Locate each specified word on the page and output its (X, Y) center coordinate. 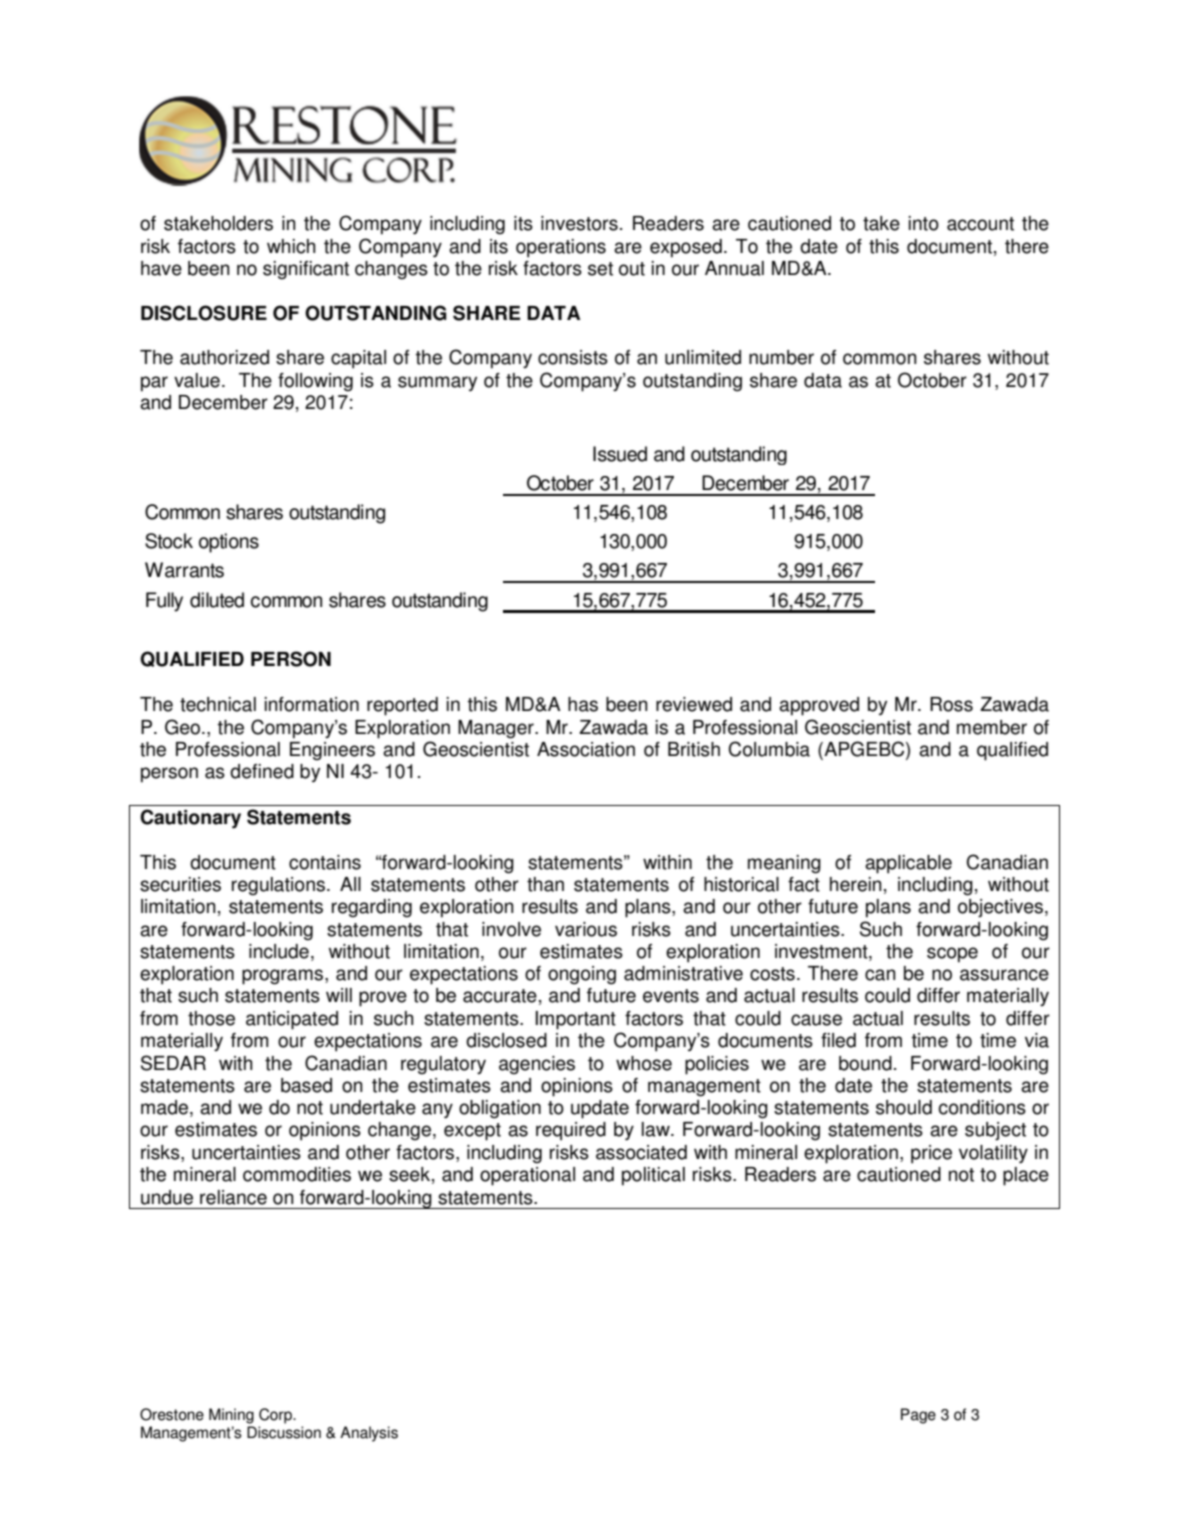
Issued (620, 454)
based (306, 1085)
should (904, 1107)
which (291, 246)
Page (918, 1416)
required (571, 1131)
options (229, 543)
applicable (908, 864)
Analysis (369, 1434)
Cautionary (190, 819)
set (600, 269)
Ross (951, 704)
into (924, 223)
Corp (276, 1416)
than (545, 884)
